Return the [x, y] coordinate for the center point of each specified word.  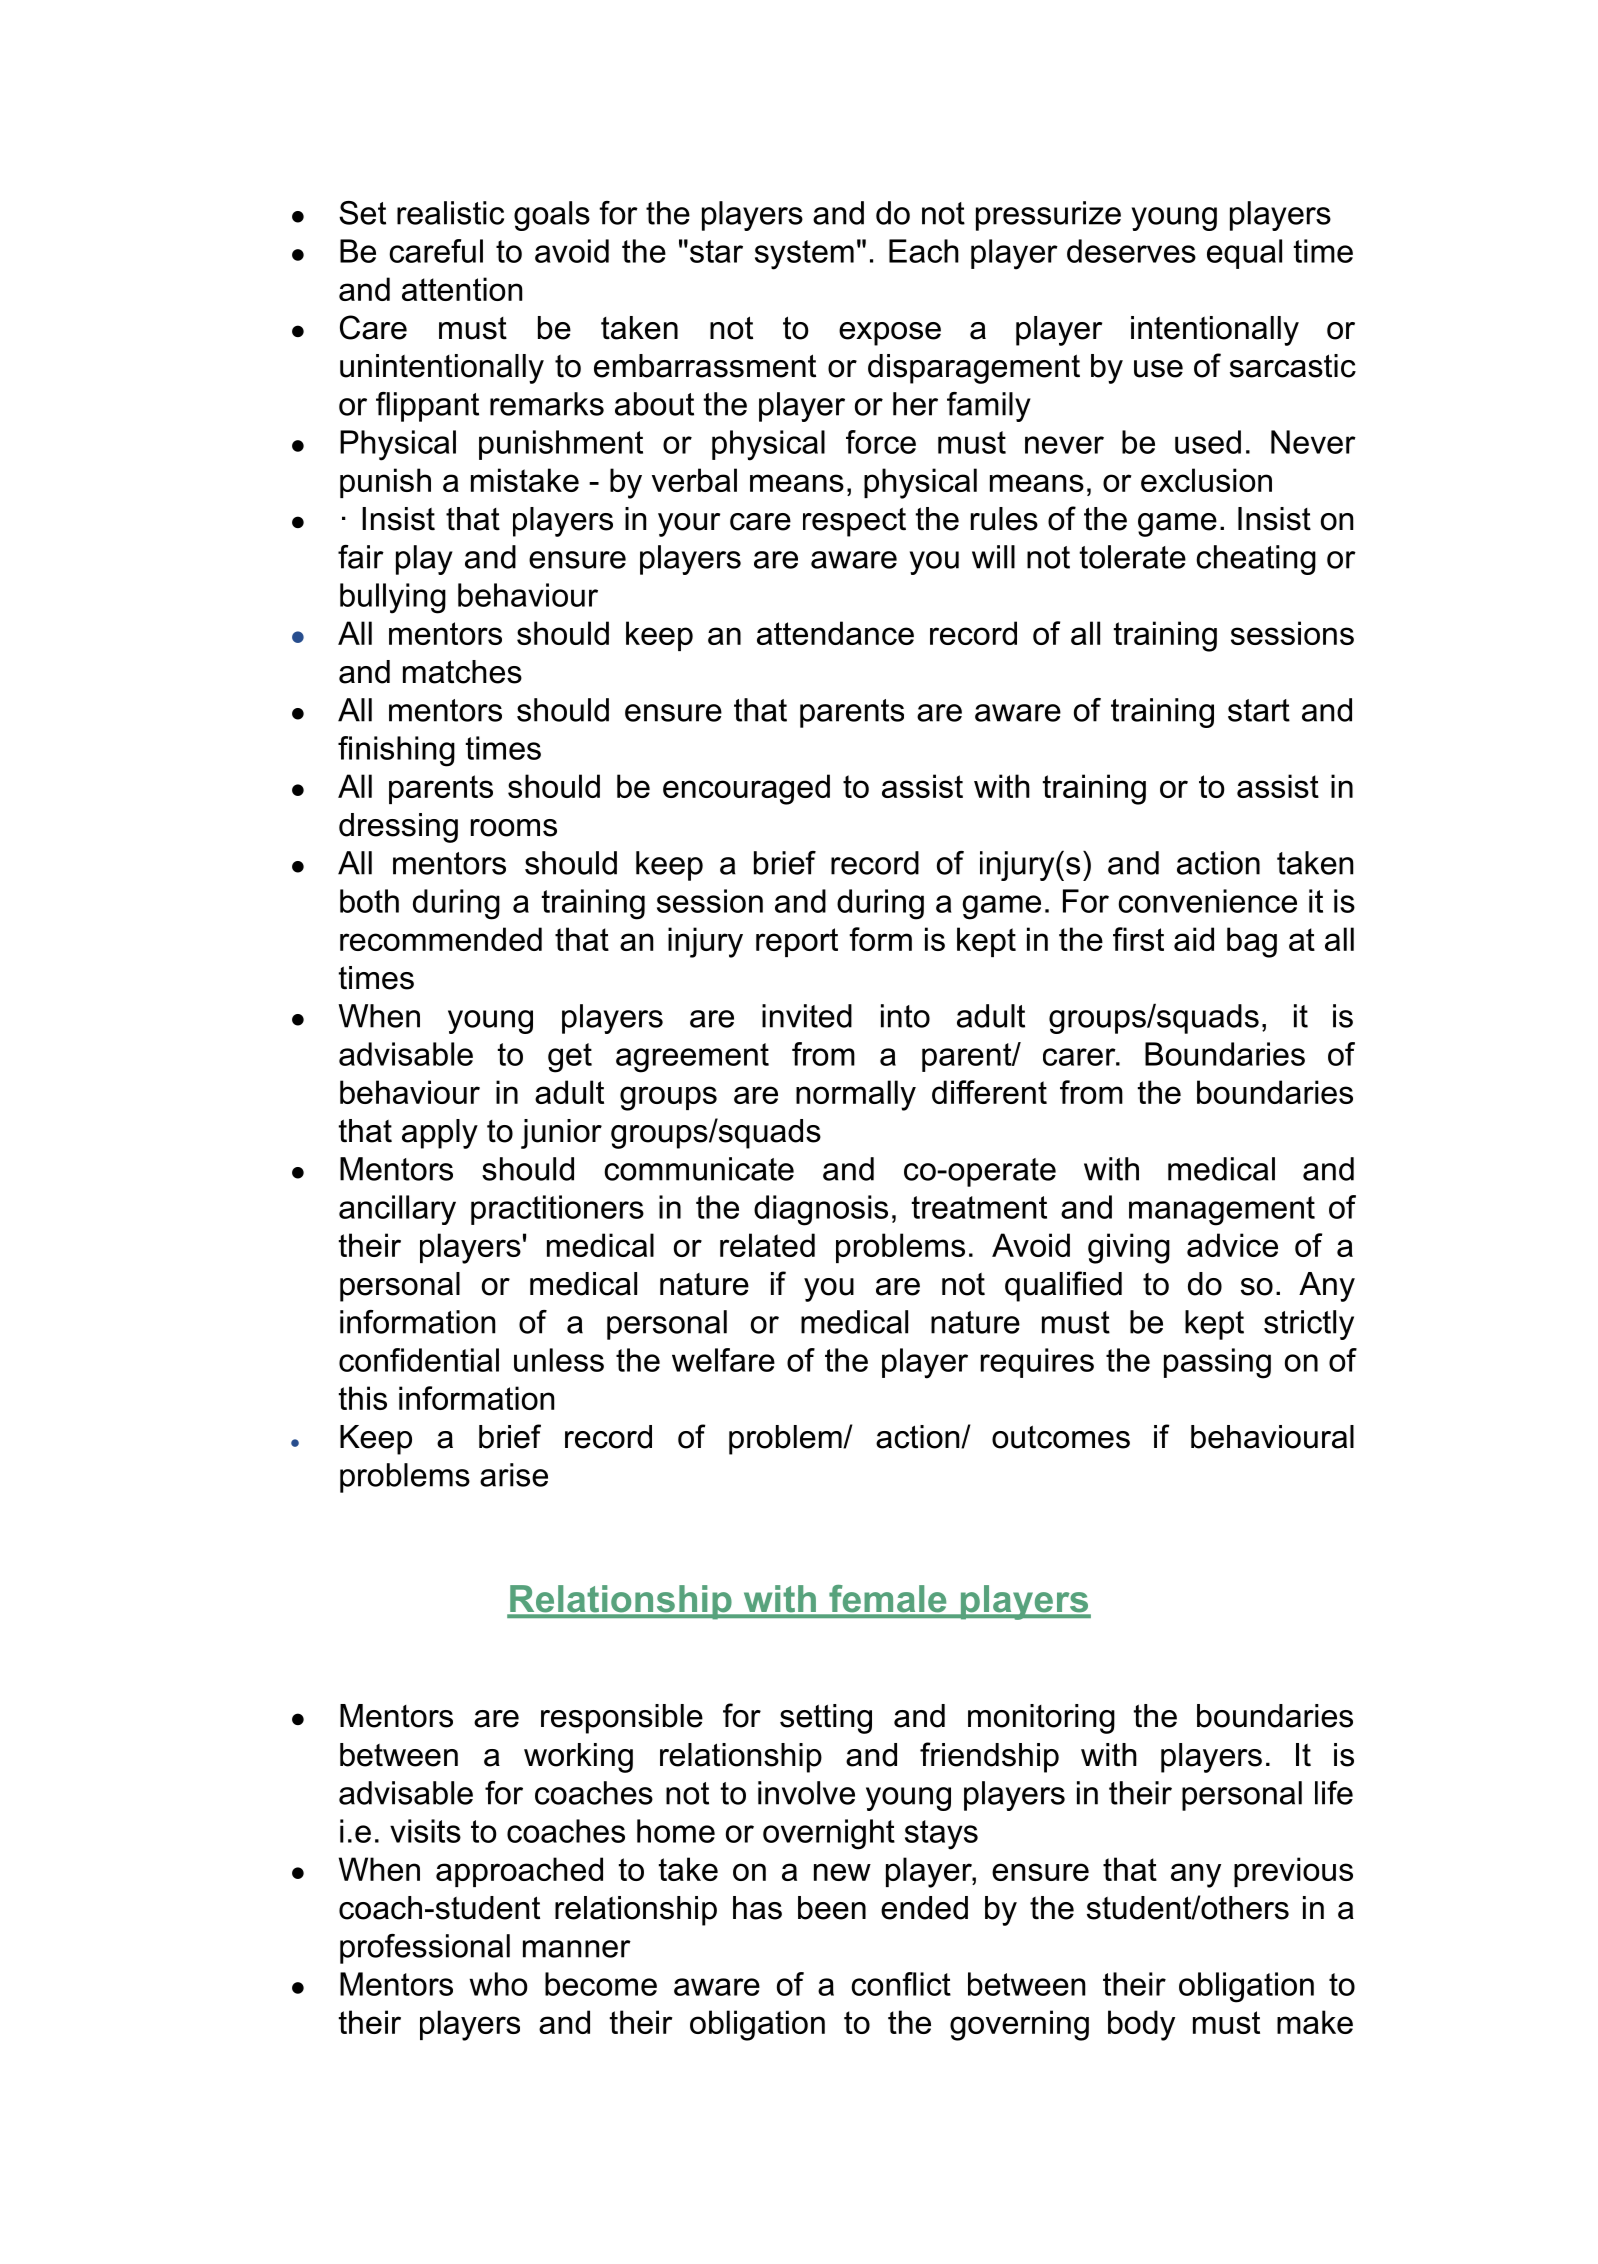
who [498, 1984]
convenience [1207, 901]
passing [1217, 1363]
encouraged [746, 789]
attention [462, 289]
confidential [419, 1360]
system [804, 255]
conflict [901, 1984]
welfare [723, 1360]
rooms [514, 828]
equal [1244, 254]
